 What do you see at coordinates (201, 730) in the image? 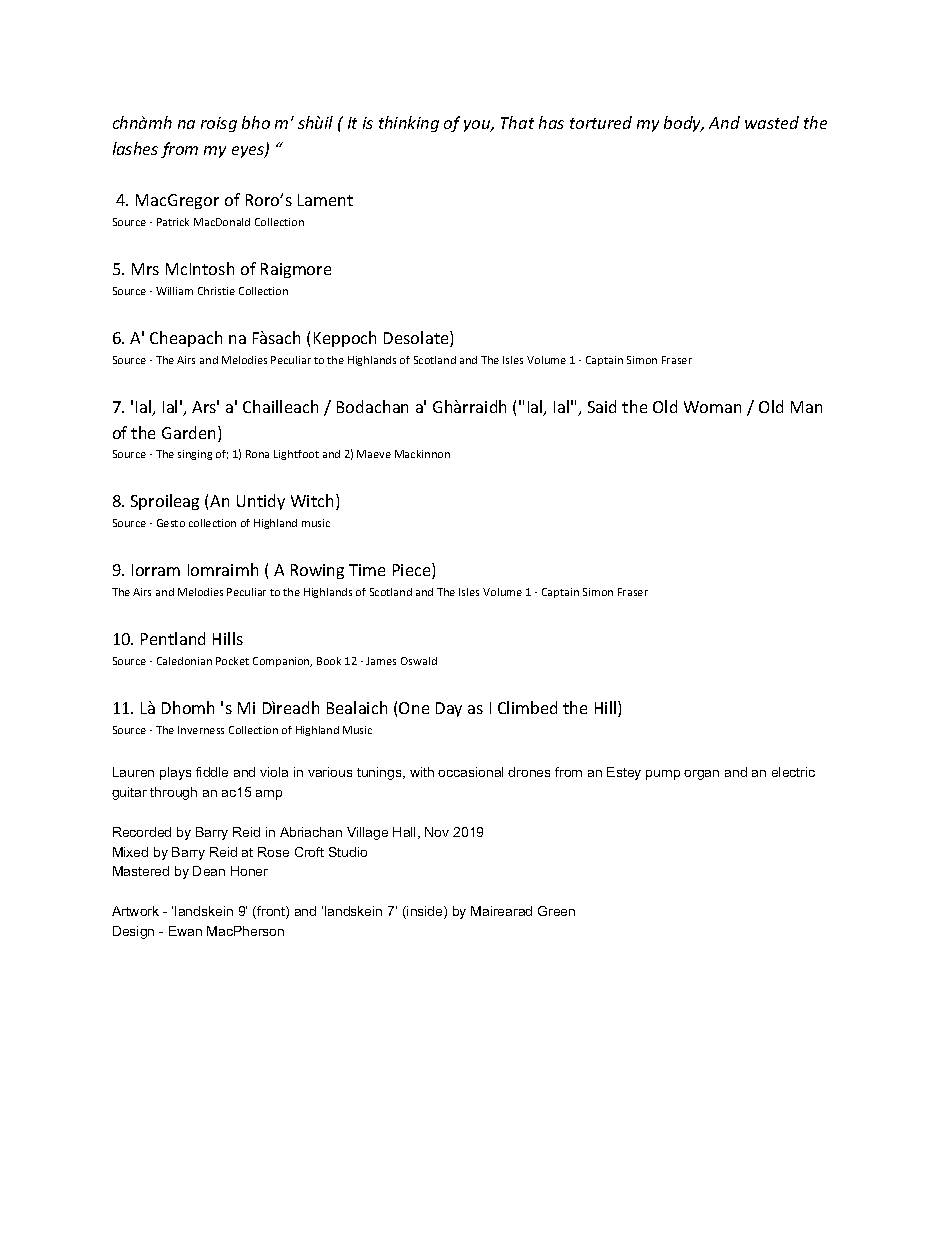
I see `Inverness` at bounding box center [201, 730].
